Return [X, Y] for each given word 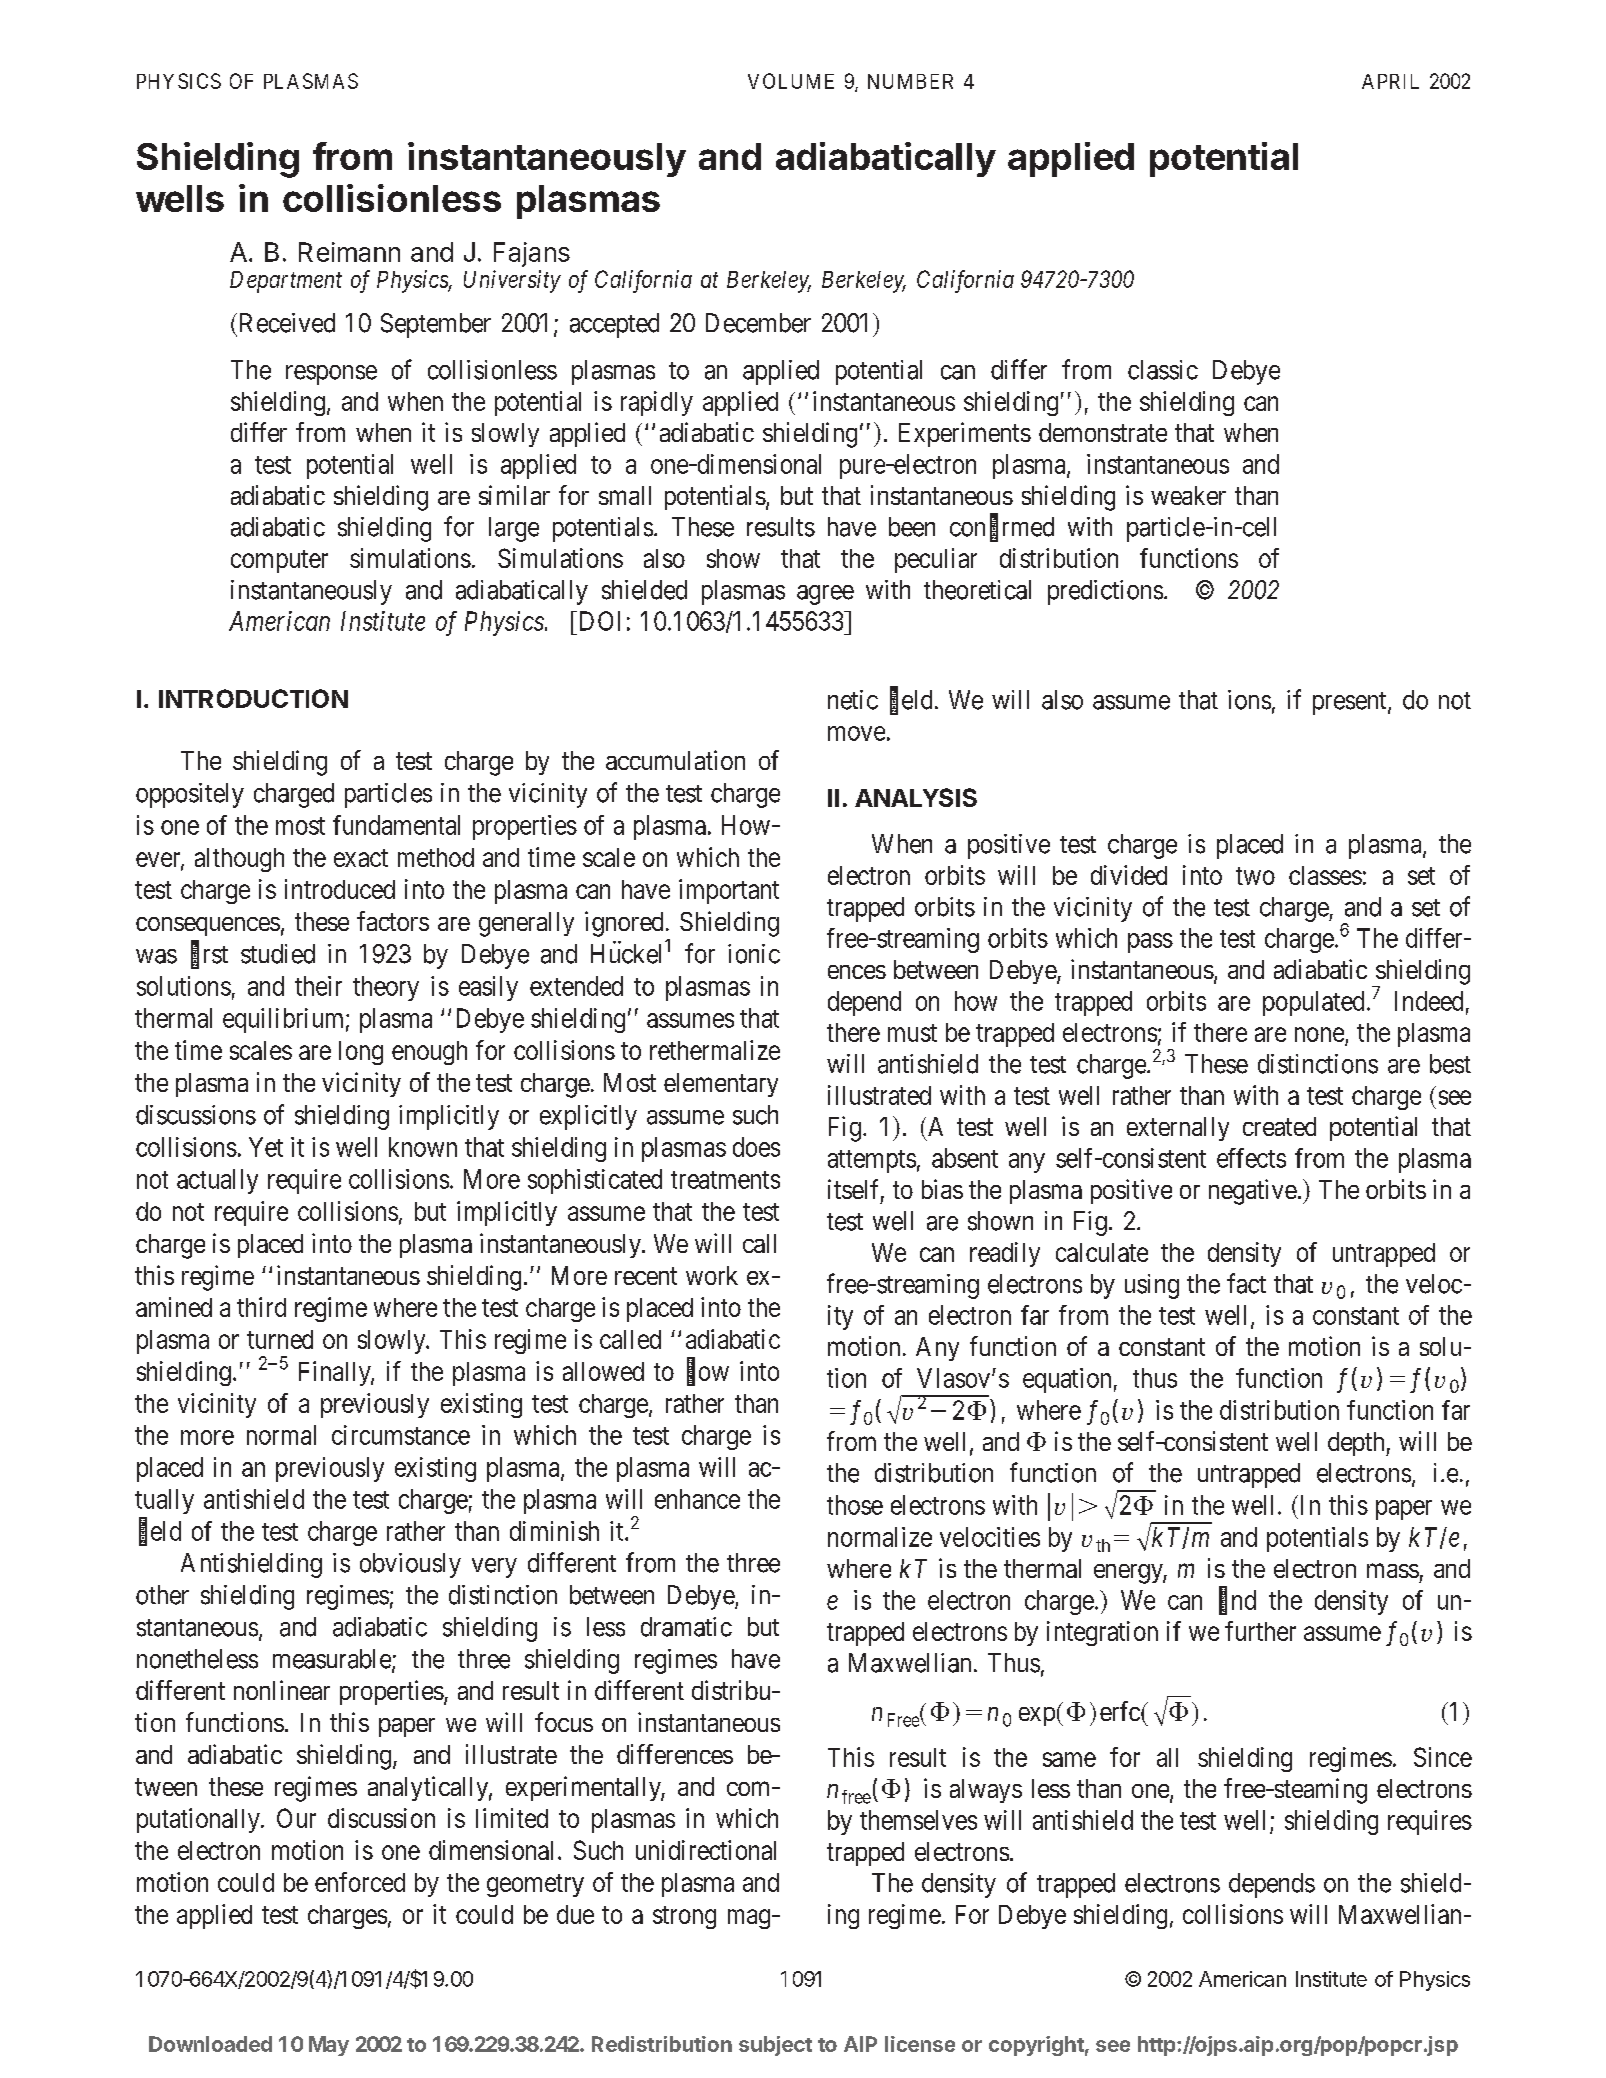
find [1237, 1600]
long [361, 1053]
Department [286, 282]
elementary [721, 1085]
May [329, 2046]
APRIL [1390, 81]
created [1279, 1126]
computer [279, 561]
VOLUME [791, 81]
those [855, 1505]
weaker [1188, 495]
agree [825, 595]
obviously [410, 1565]
